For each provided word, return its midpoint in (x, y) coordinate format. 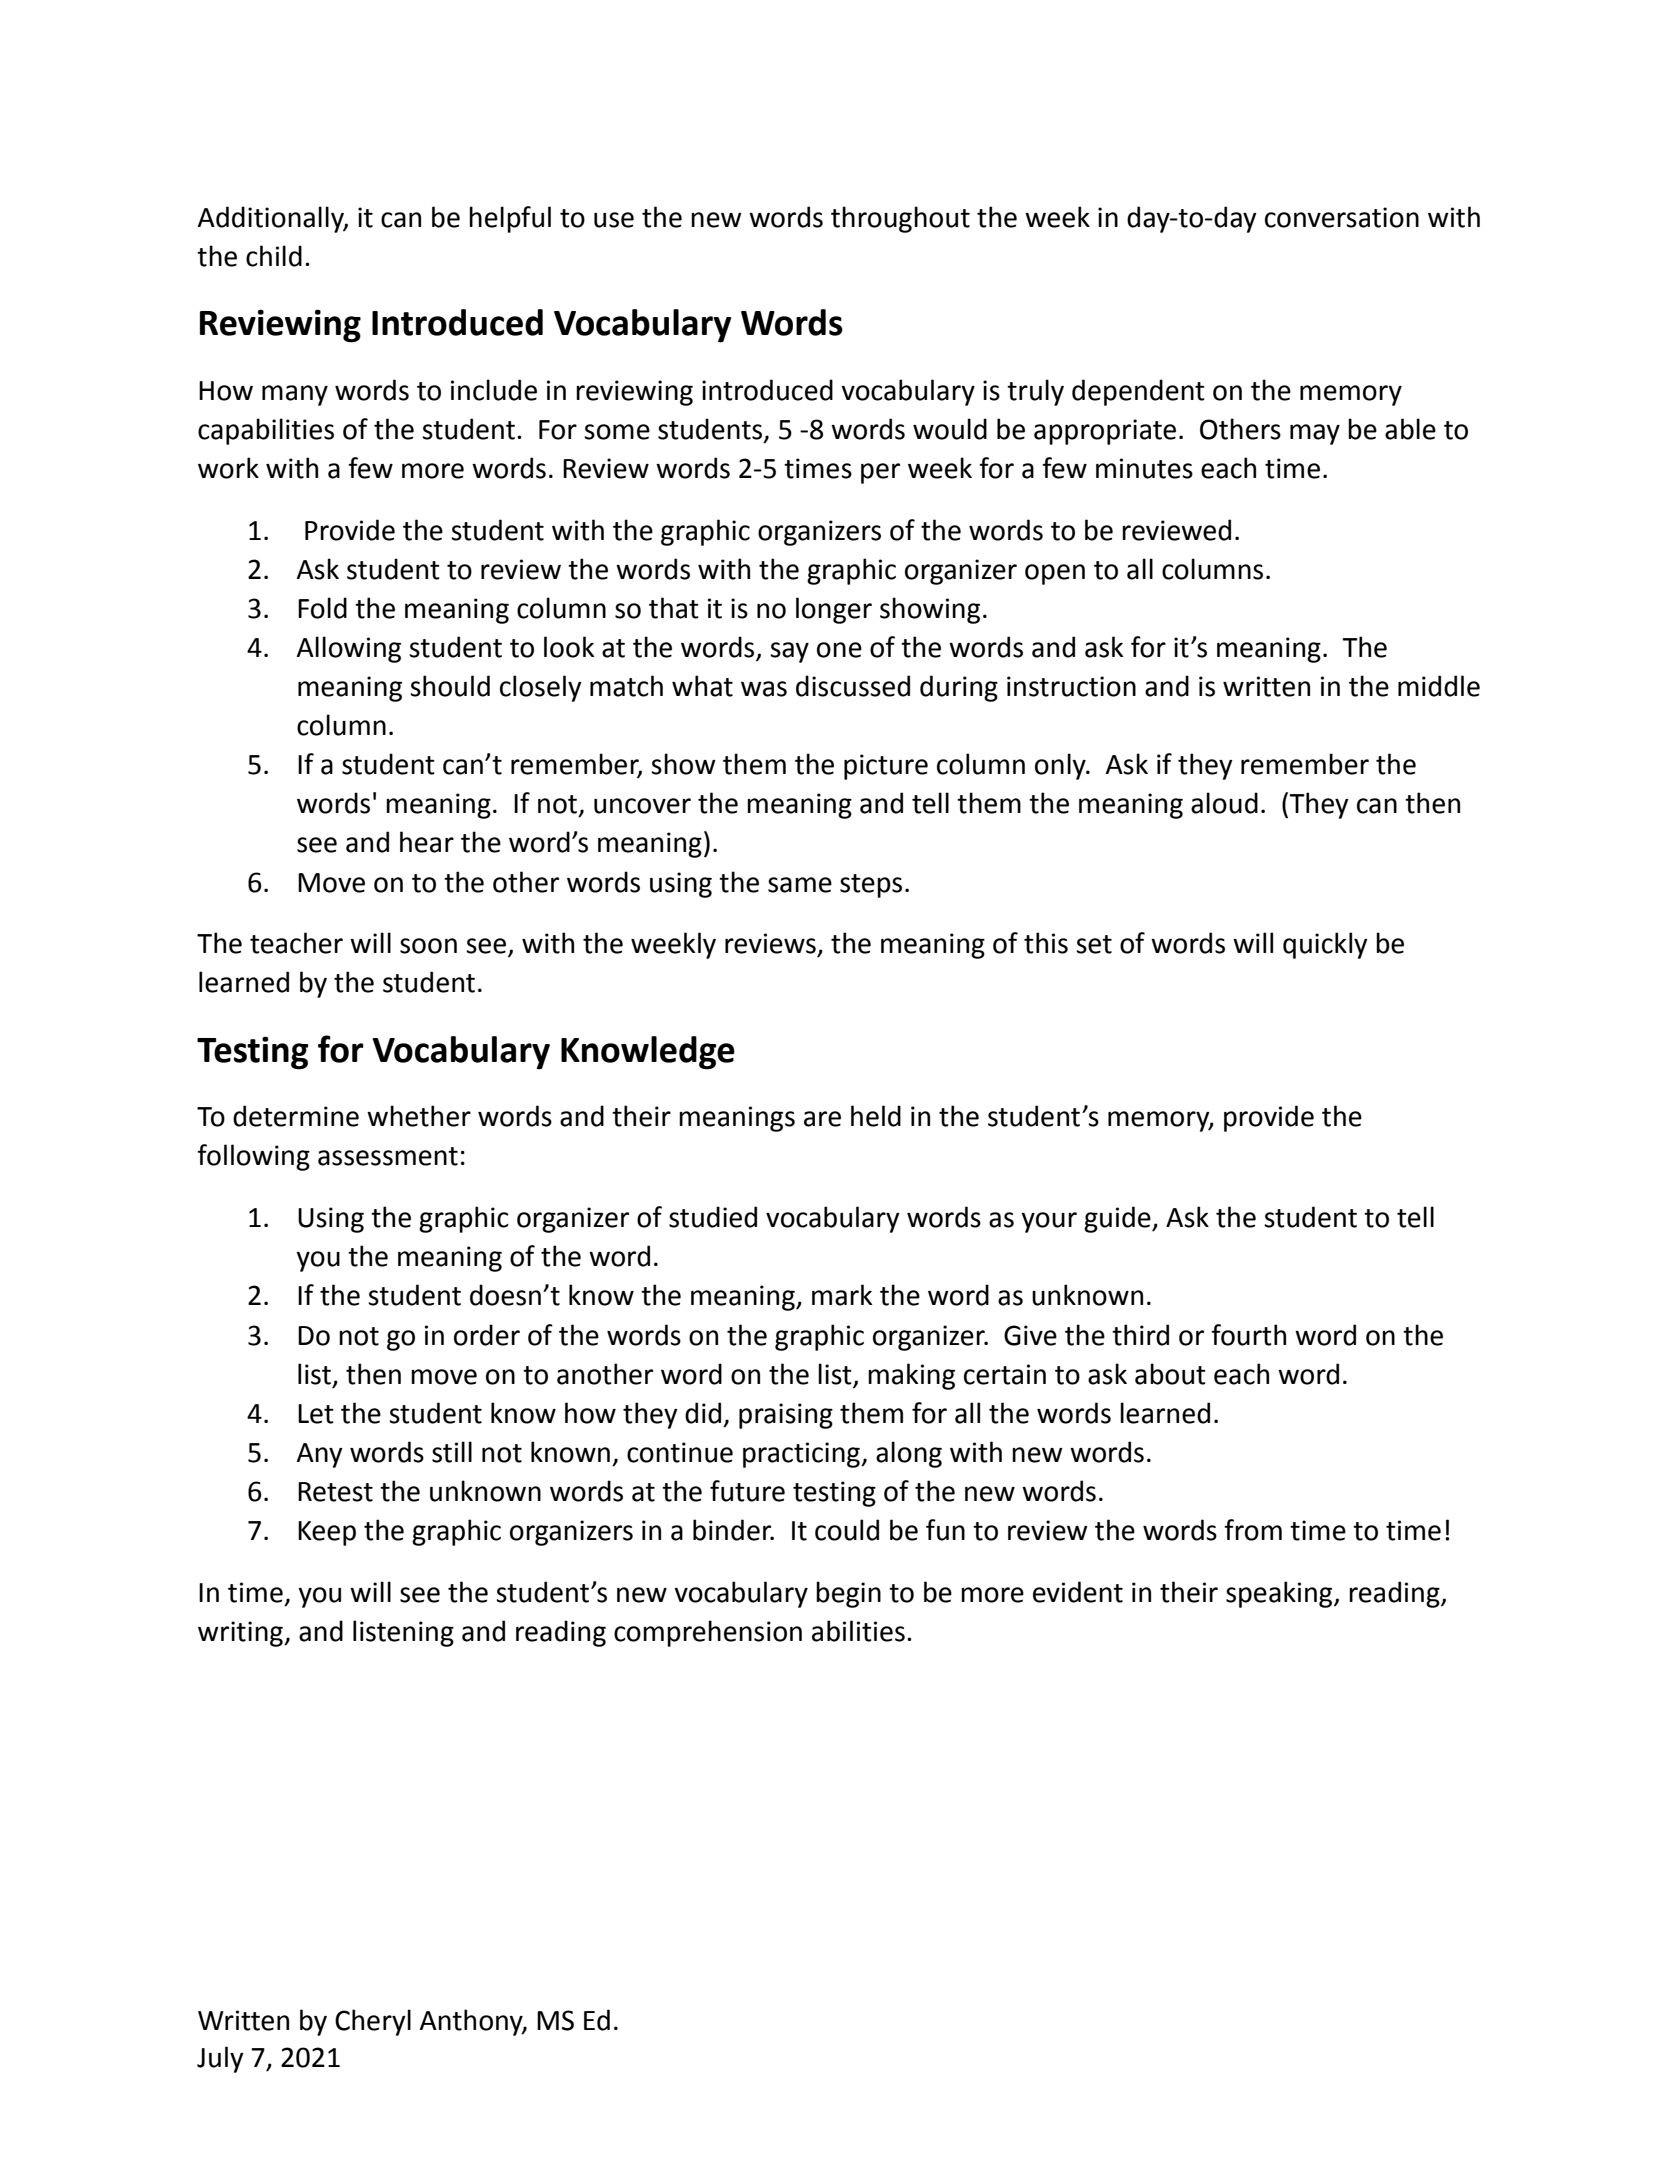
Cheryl (373, 2022)
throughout (900, 219)
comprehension (708, 1633)
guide (1118, 1219)
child (274, 256)
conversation (1342, 217)
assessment (388, 1156)
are (822, 1119)
